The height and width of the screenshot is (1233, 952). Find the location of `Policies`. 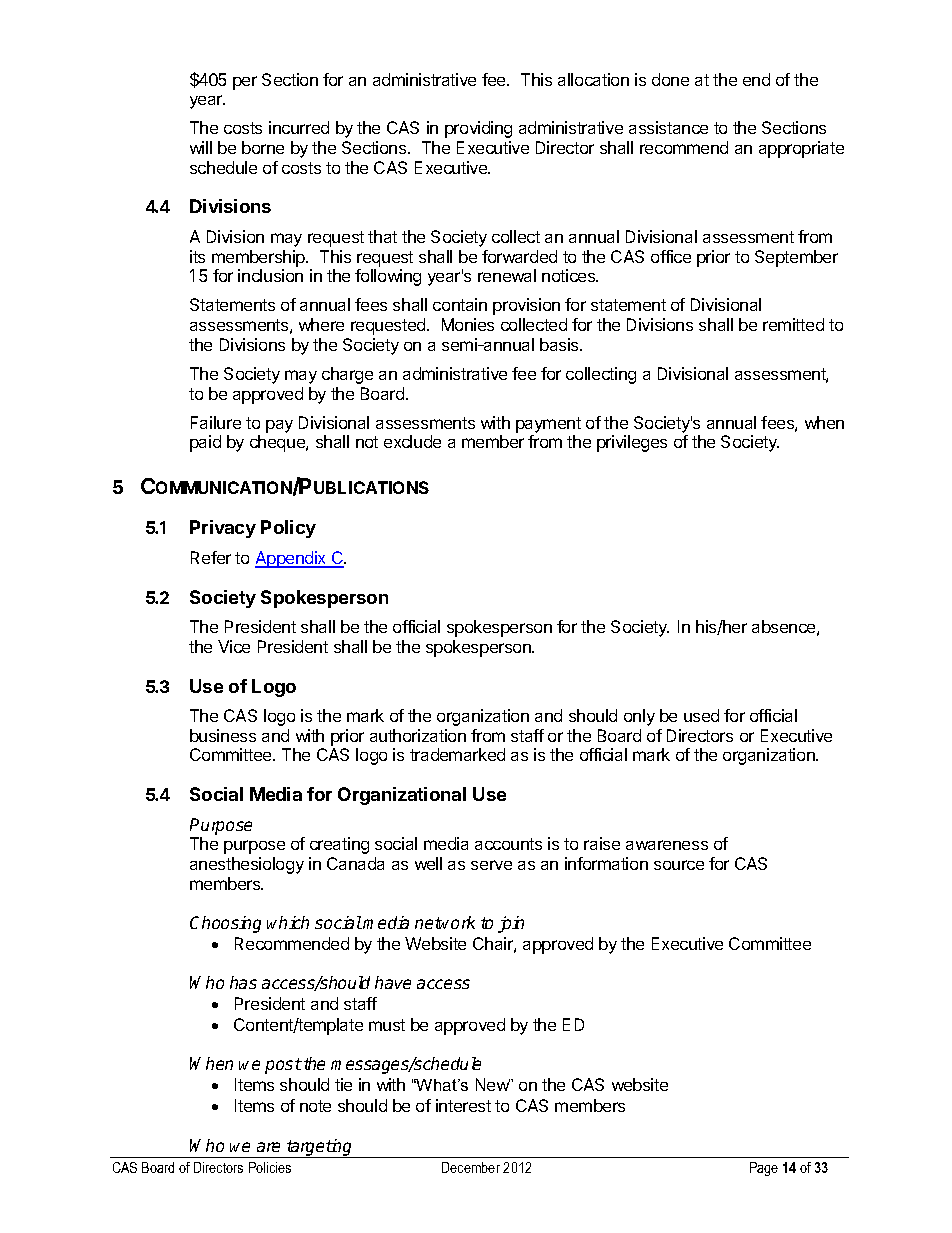

Policies is located at coordinates (270, 1167).
